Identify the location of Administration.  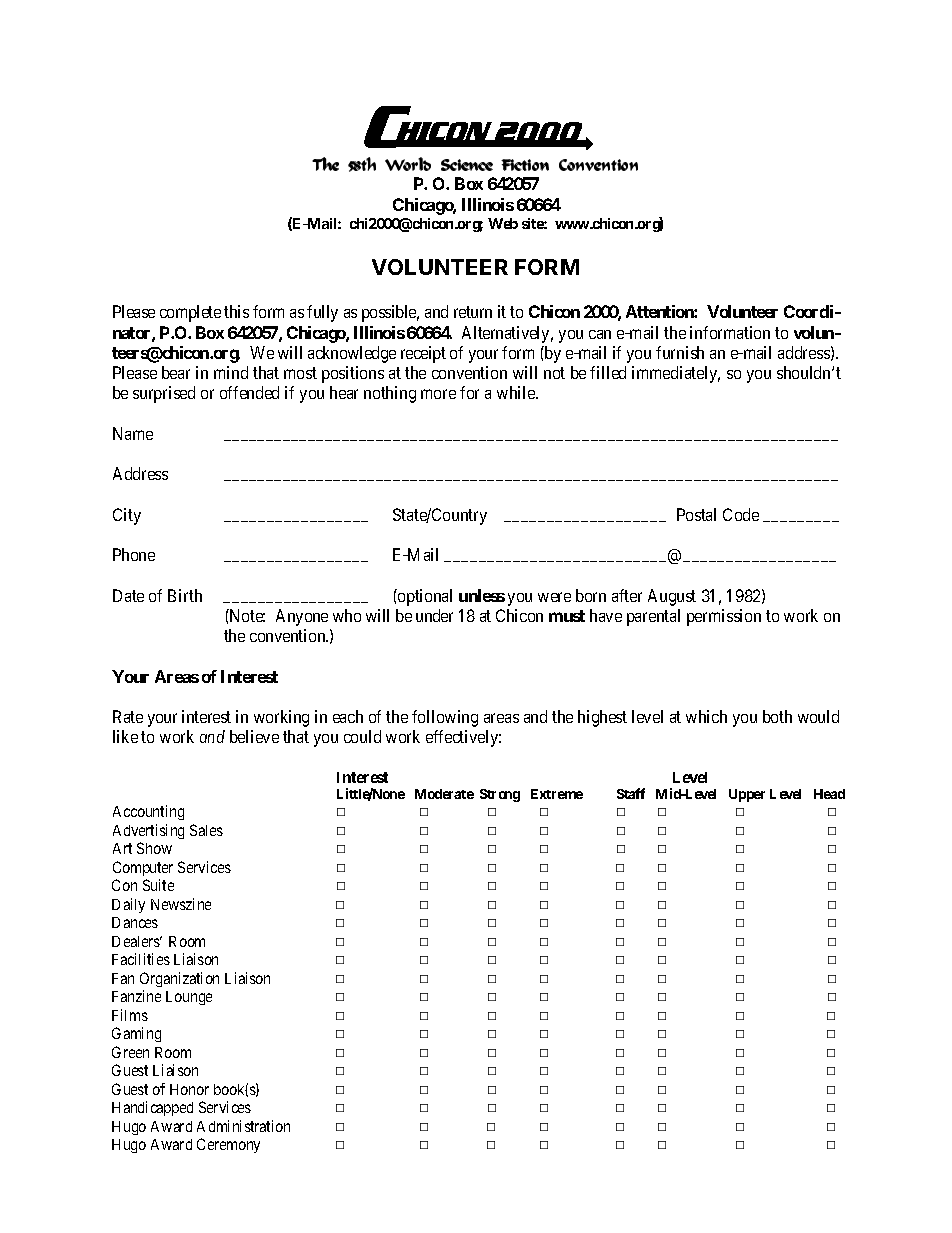
(243, 1126).
